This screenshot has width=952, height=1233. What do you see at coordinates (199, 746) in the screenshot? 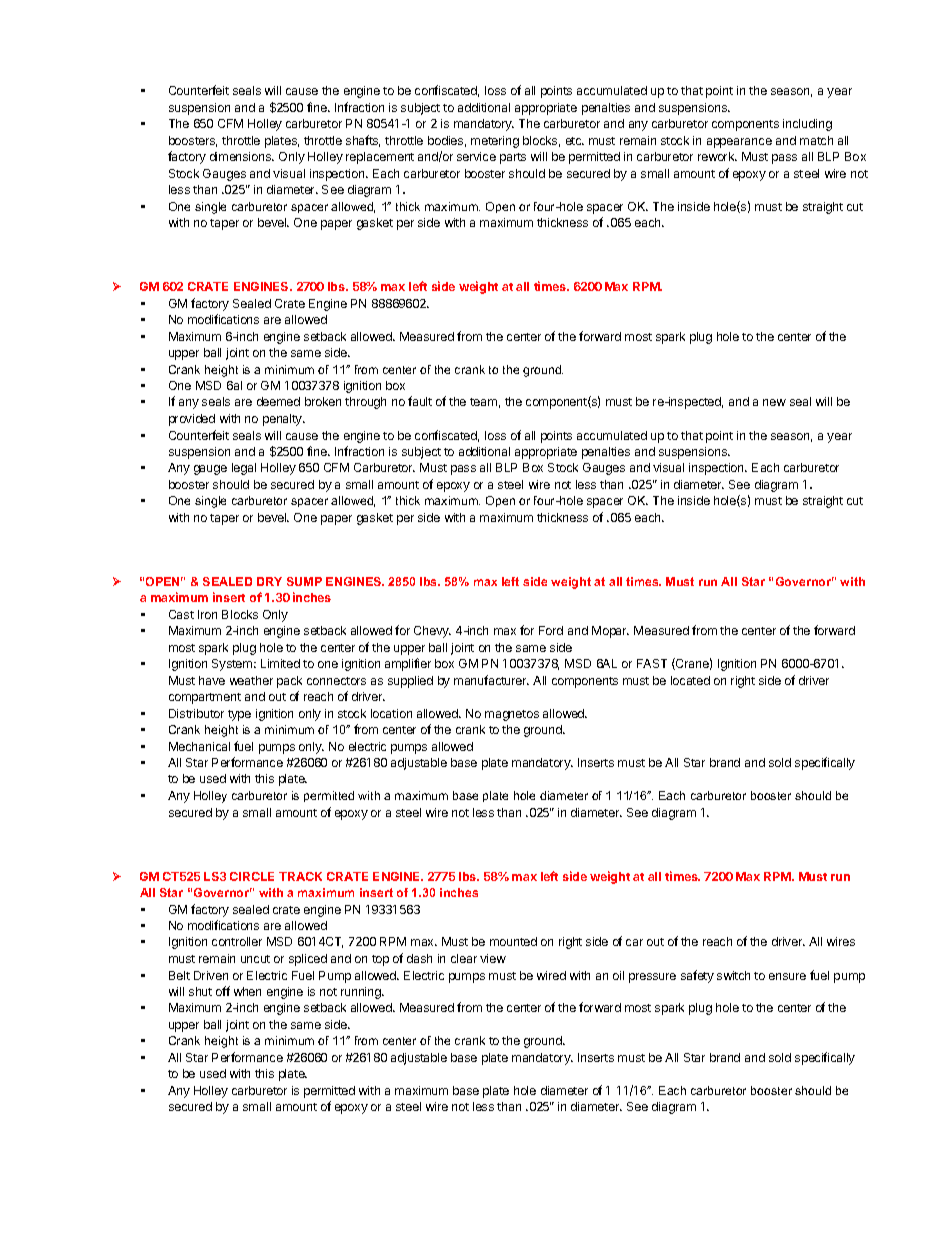
I see `Mechanical` at bounding box center [199, 746].
